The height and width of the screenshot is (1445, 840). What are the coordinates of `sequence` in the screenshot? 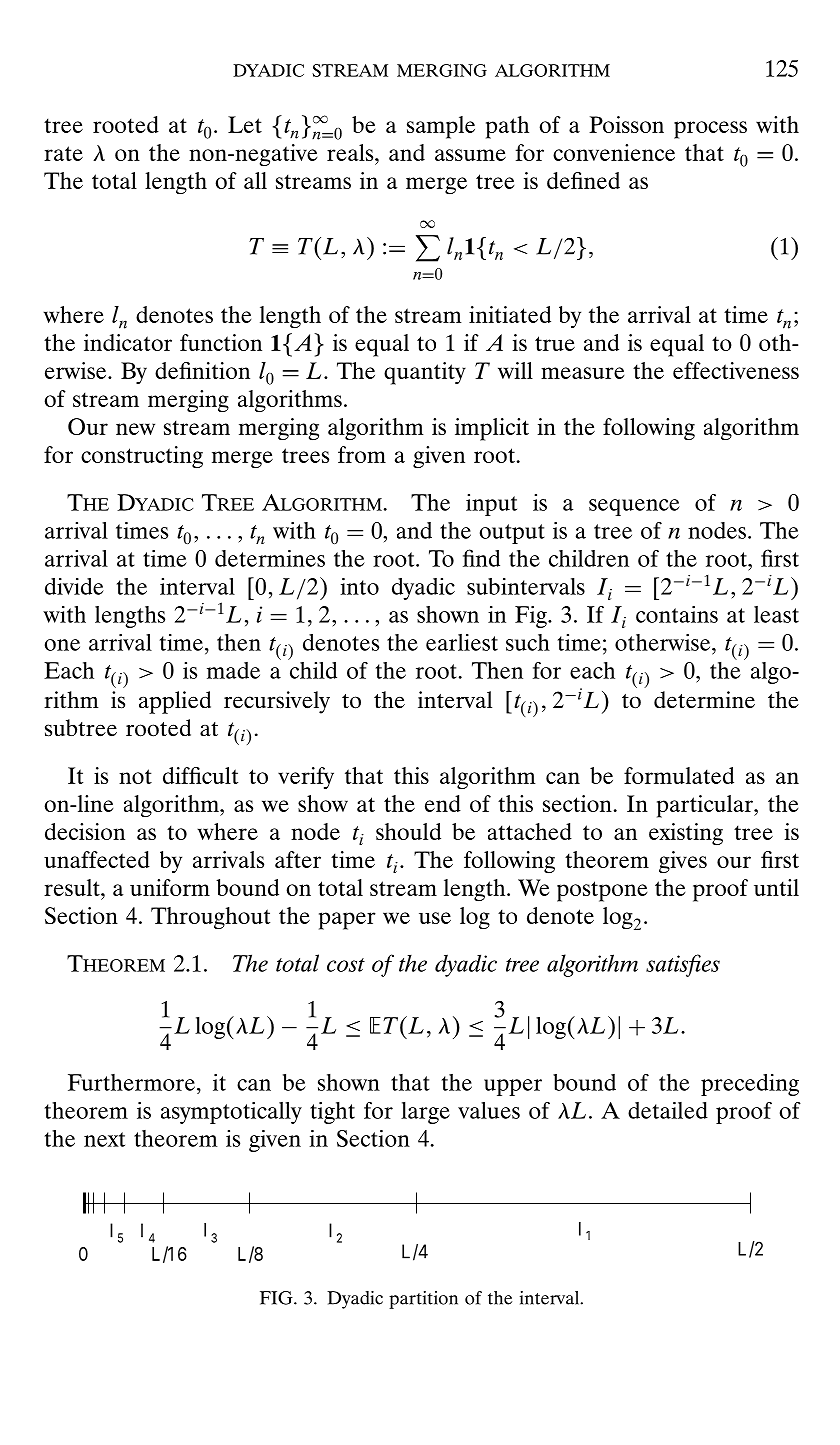 It's located at (634, 507).
